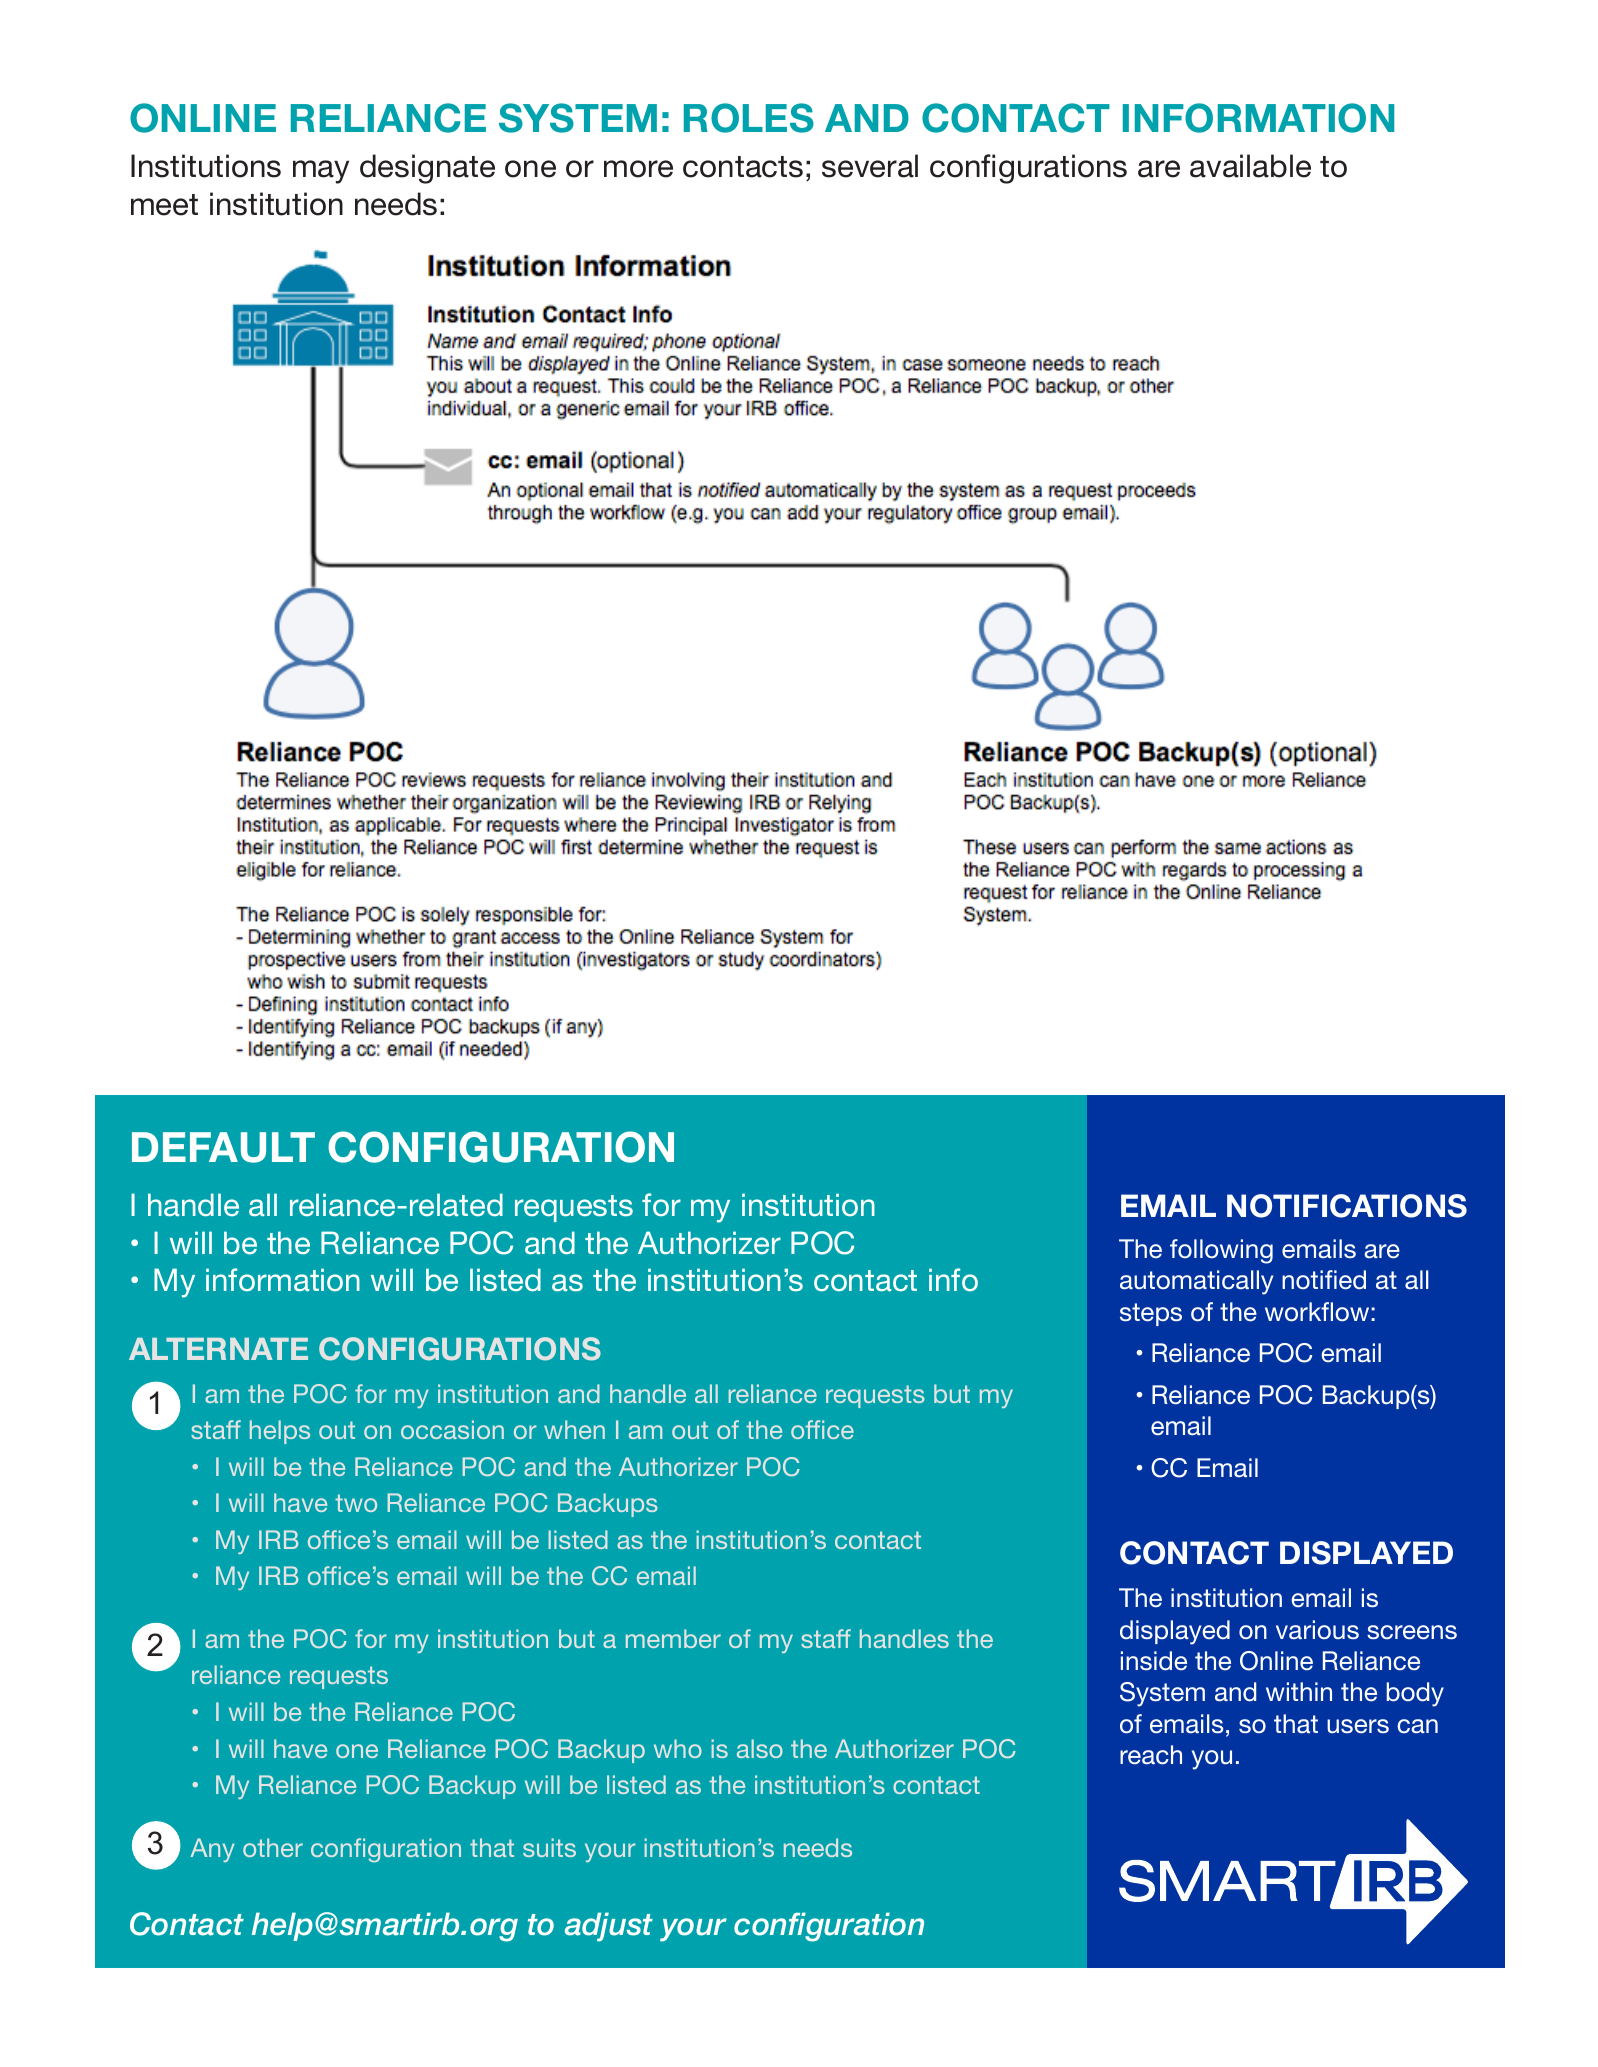 This document has width=1598, height=2067. I want to click on DEFAULT, so click(223, 1147).
